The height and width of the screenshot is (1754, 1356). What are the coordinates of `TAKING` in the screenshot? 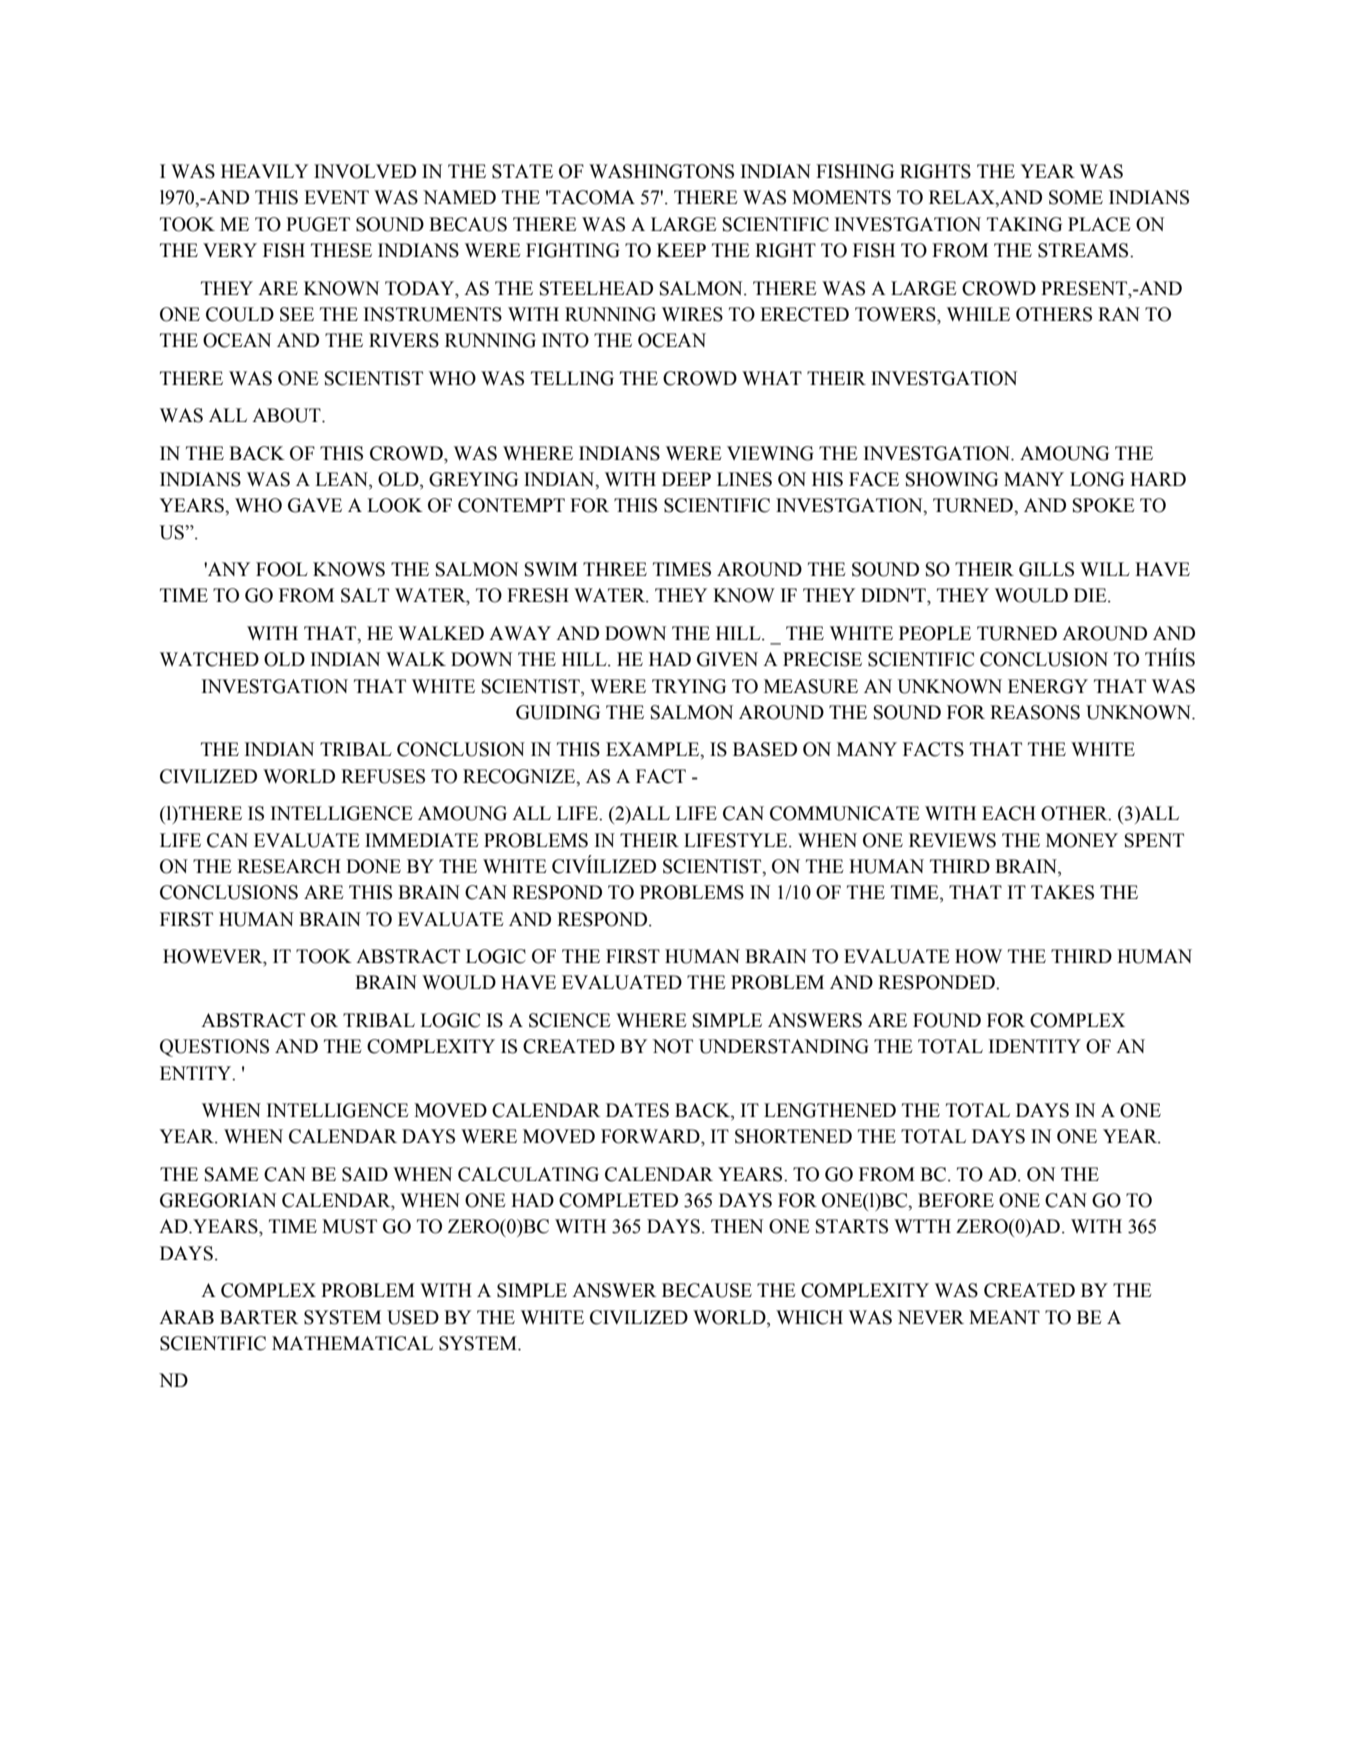 It's located at (1024, 224).
